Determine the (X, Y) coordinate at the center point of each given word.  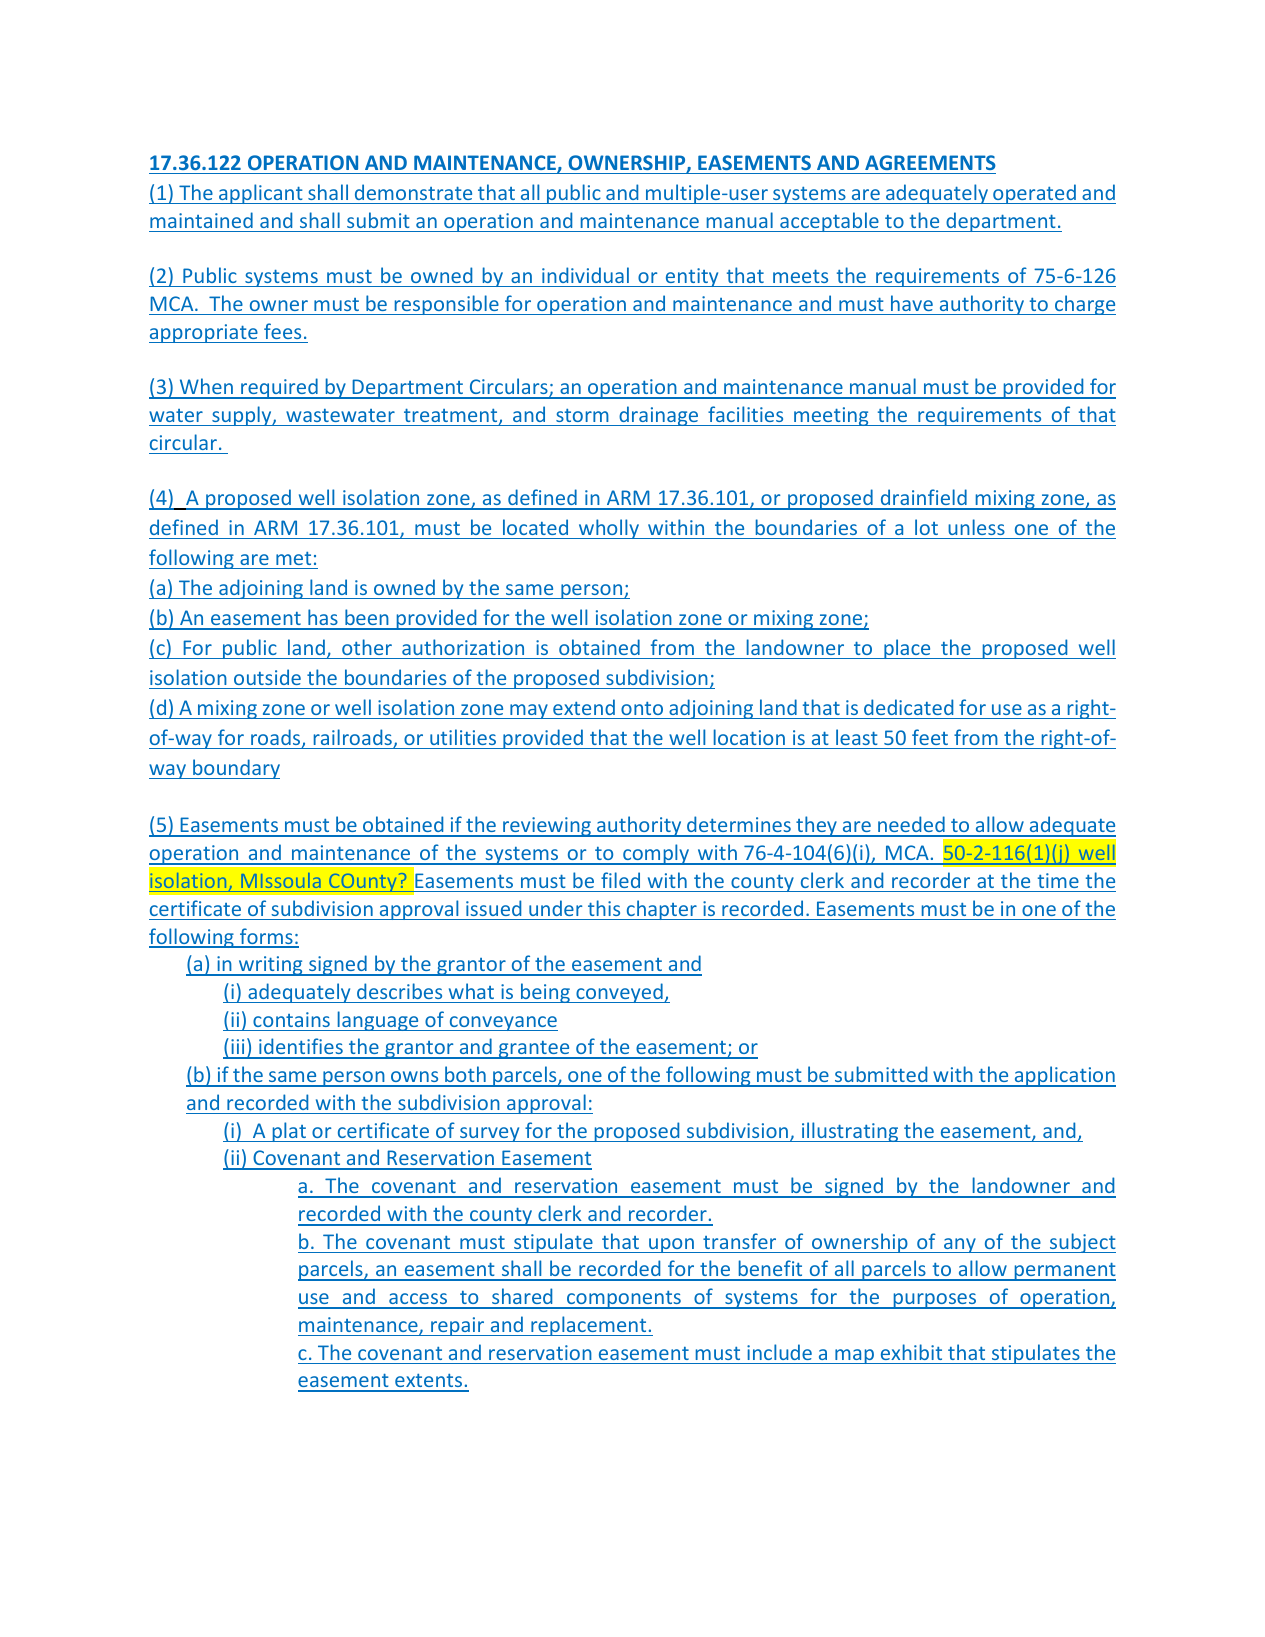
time (1058, 880)
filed (620, 880)
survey (490, 1134)
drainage (659, 416)
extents (429, 1382)
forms (266, 937)
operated (1034, 194)
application (1064, 1076)
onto (642, 708)
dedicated (908, 707)
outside (267, 677)
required (279, 388)
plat (289, 1132)
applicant (261, 194)
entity (692, 277)
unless (976, 527)
